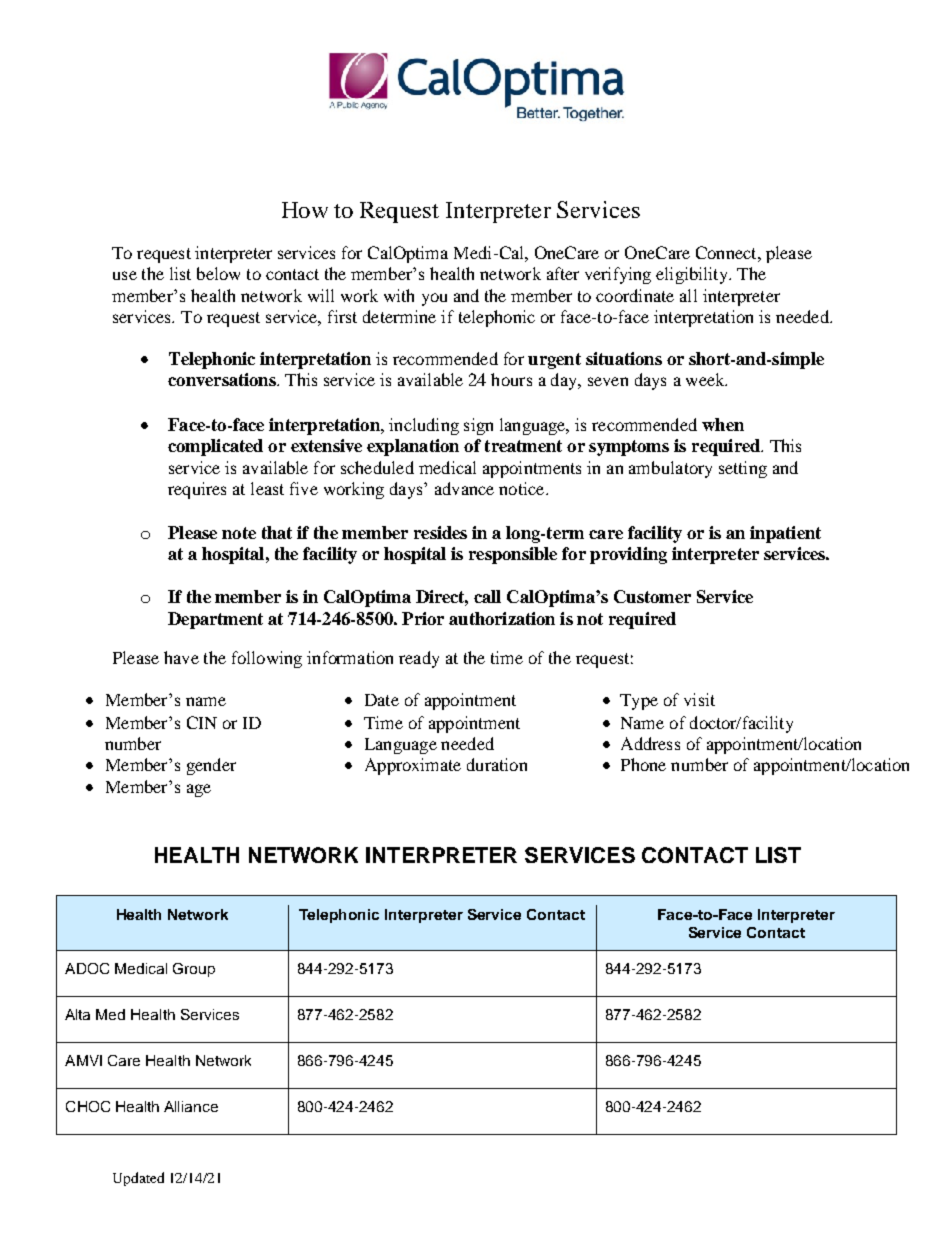 This screenshot has height=1233, width=952. I want to click on ready, so click(419, 659).
